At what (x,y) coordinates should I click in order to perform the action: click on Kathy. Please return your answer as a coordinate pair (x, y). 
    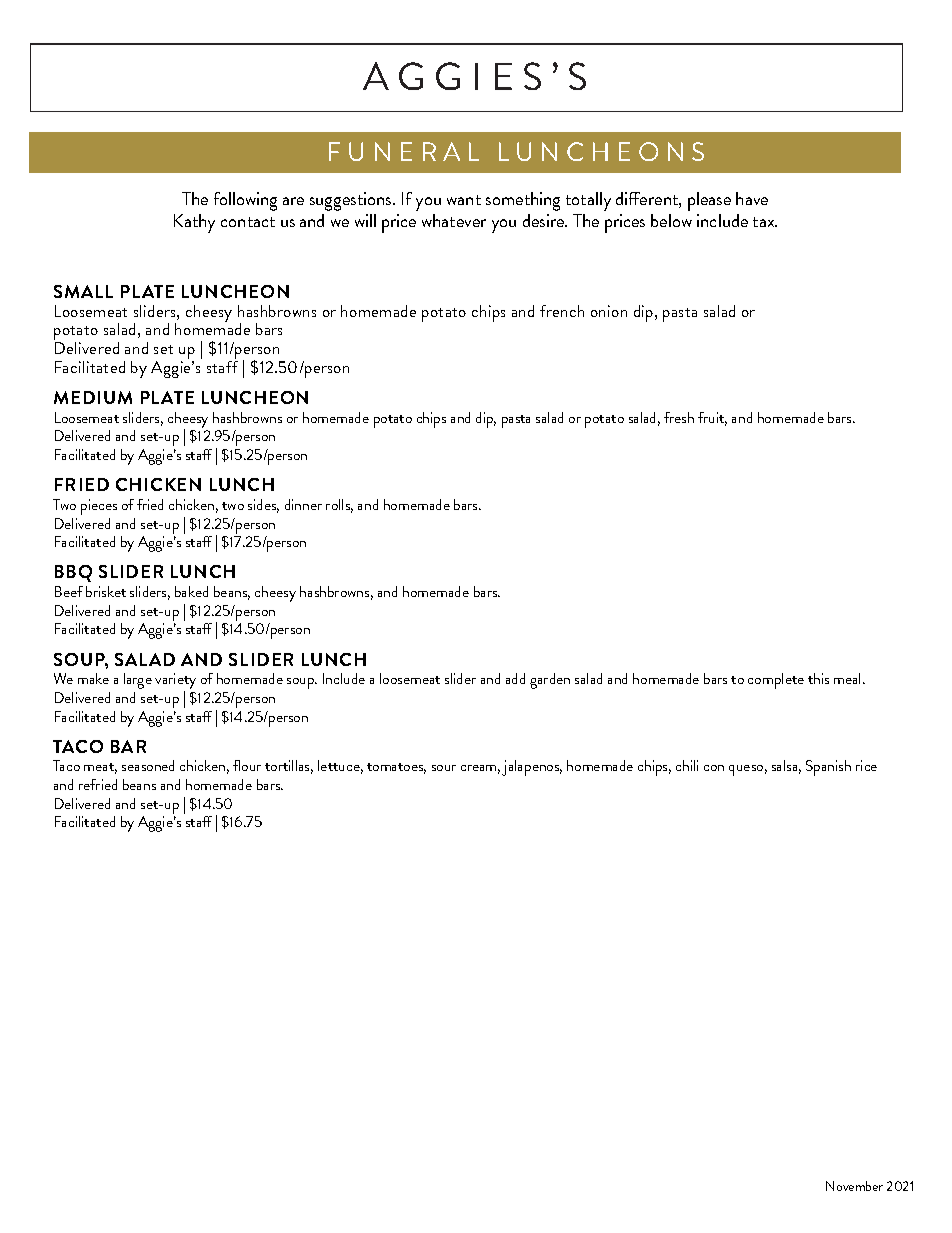
    Looking at the image, I should click on (194, 223).
